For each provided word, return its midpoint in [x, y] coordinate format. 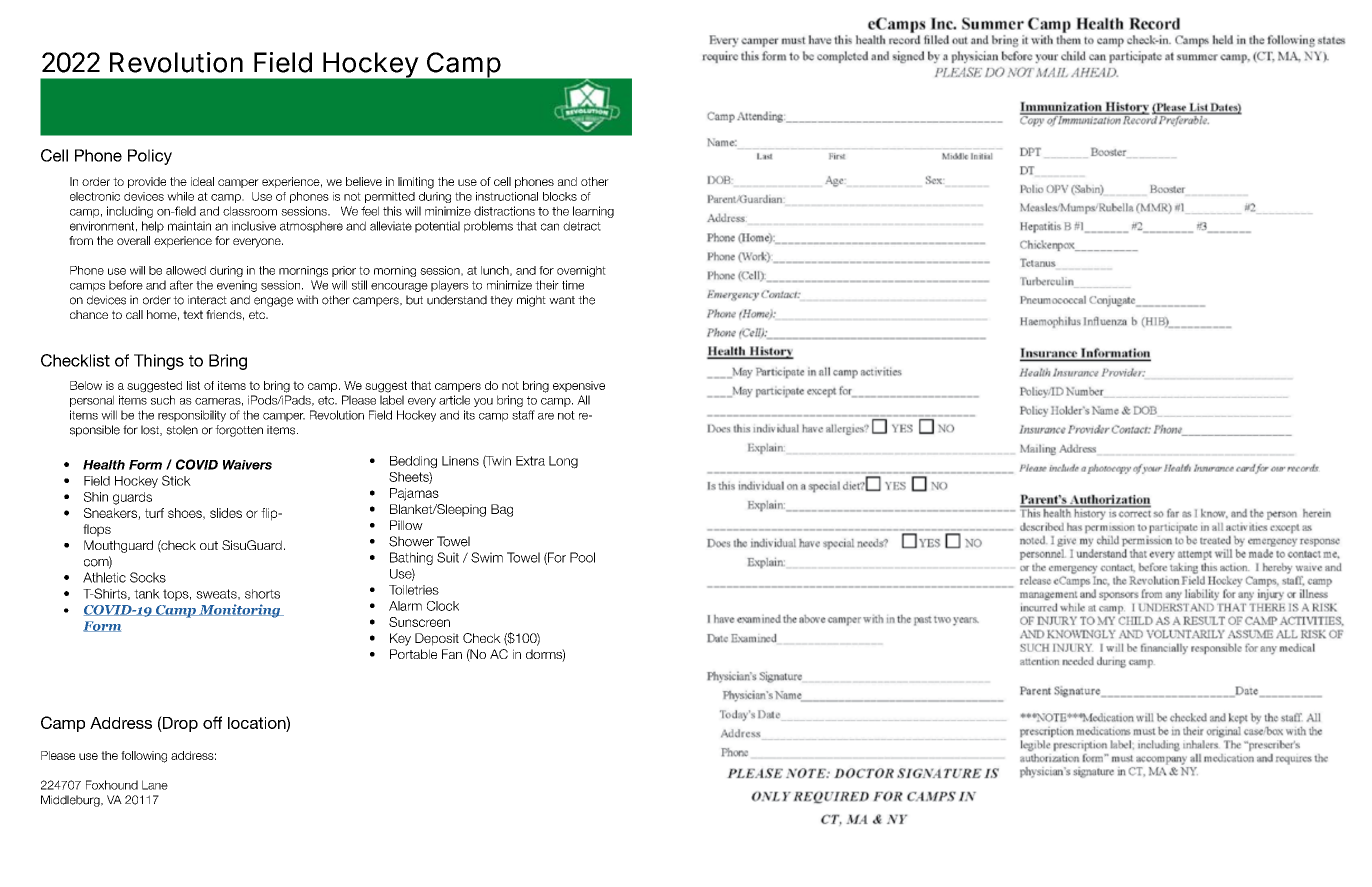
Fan [452, 654]
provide [147, 182]
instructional [507, 196]
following [144, 757]
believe [364, 181]
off [212, 722]
